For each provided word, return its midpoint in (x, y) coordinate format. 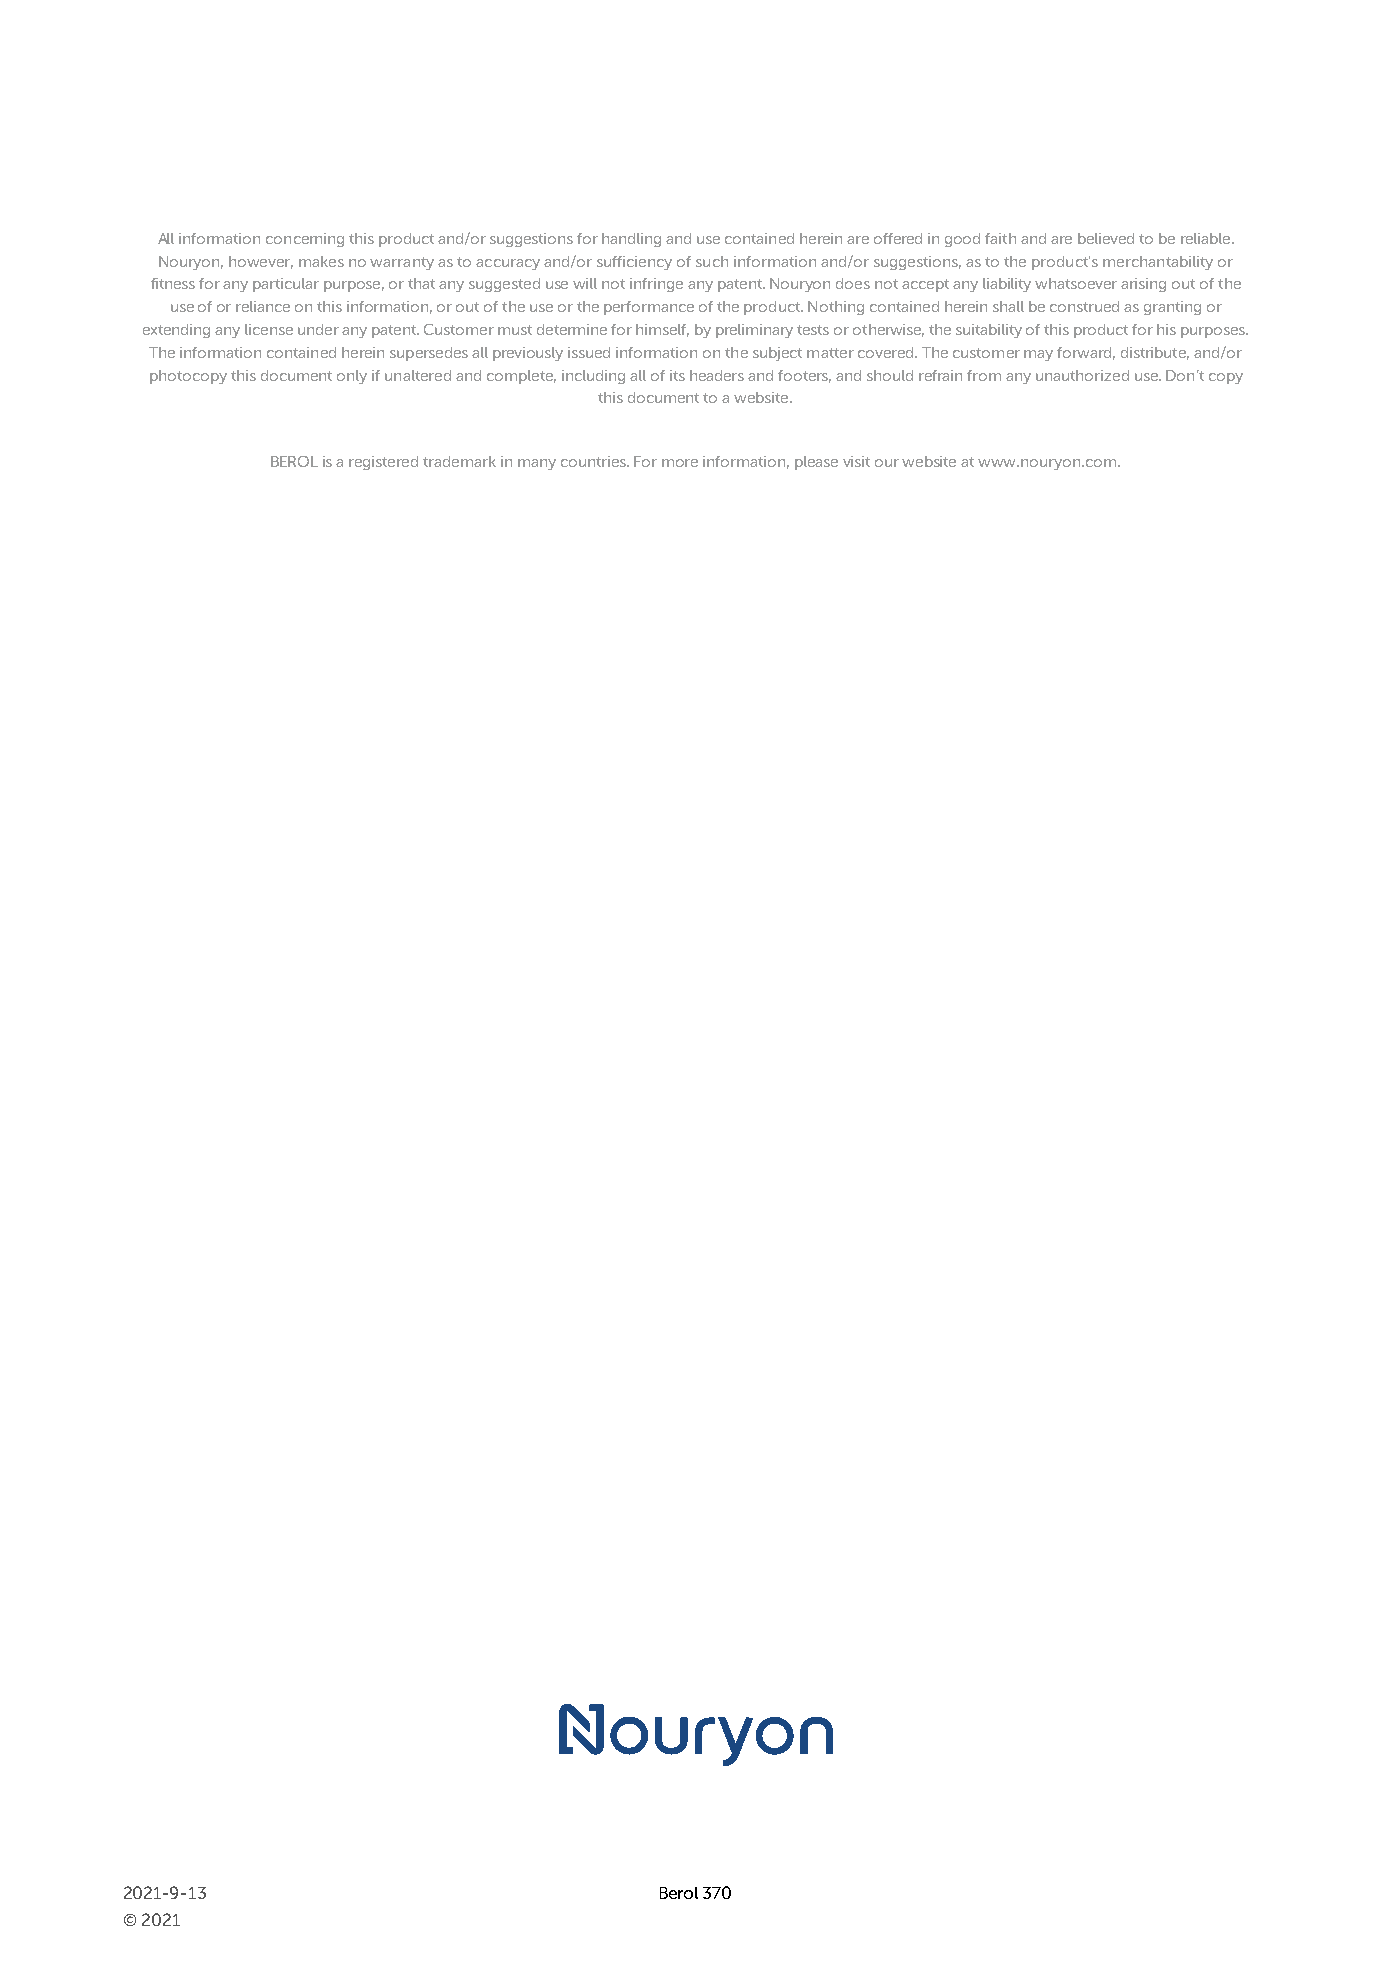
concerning (305, 240)
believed (1106, 238)
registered (383, 463)
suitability (989, 331)
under (318, 329)
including (593, 377)
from (984, 375)
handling (631, 240)
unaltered (418, 375)
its (677, 375)
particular (286, 285)
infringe (656, 285)
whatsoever (1076, 283)
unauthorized (1082, 375)
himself (662, 330)
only (352, 377)
